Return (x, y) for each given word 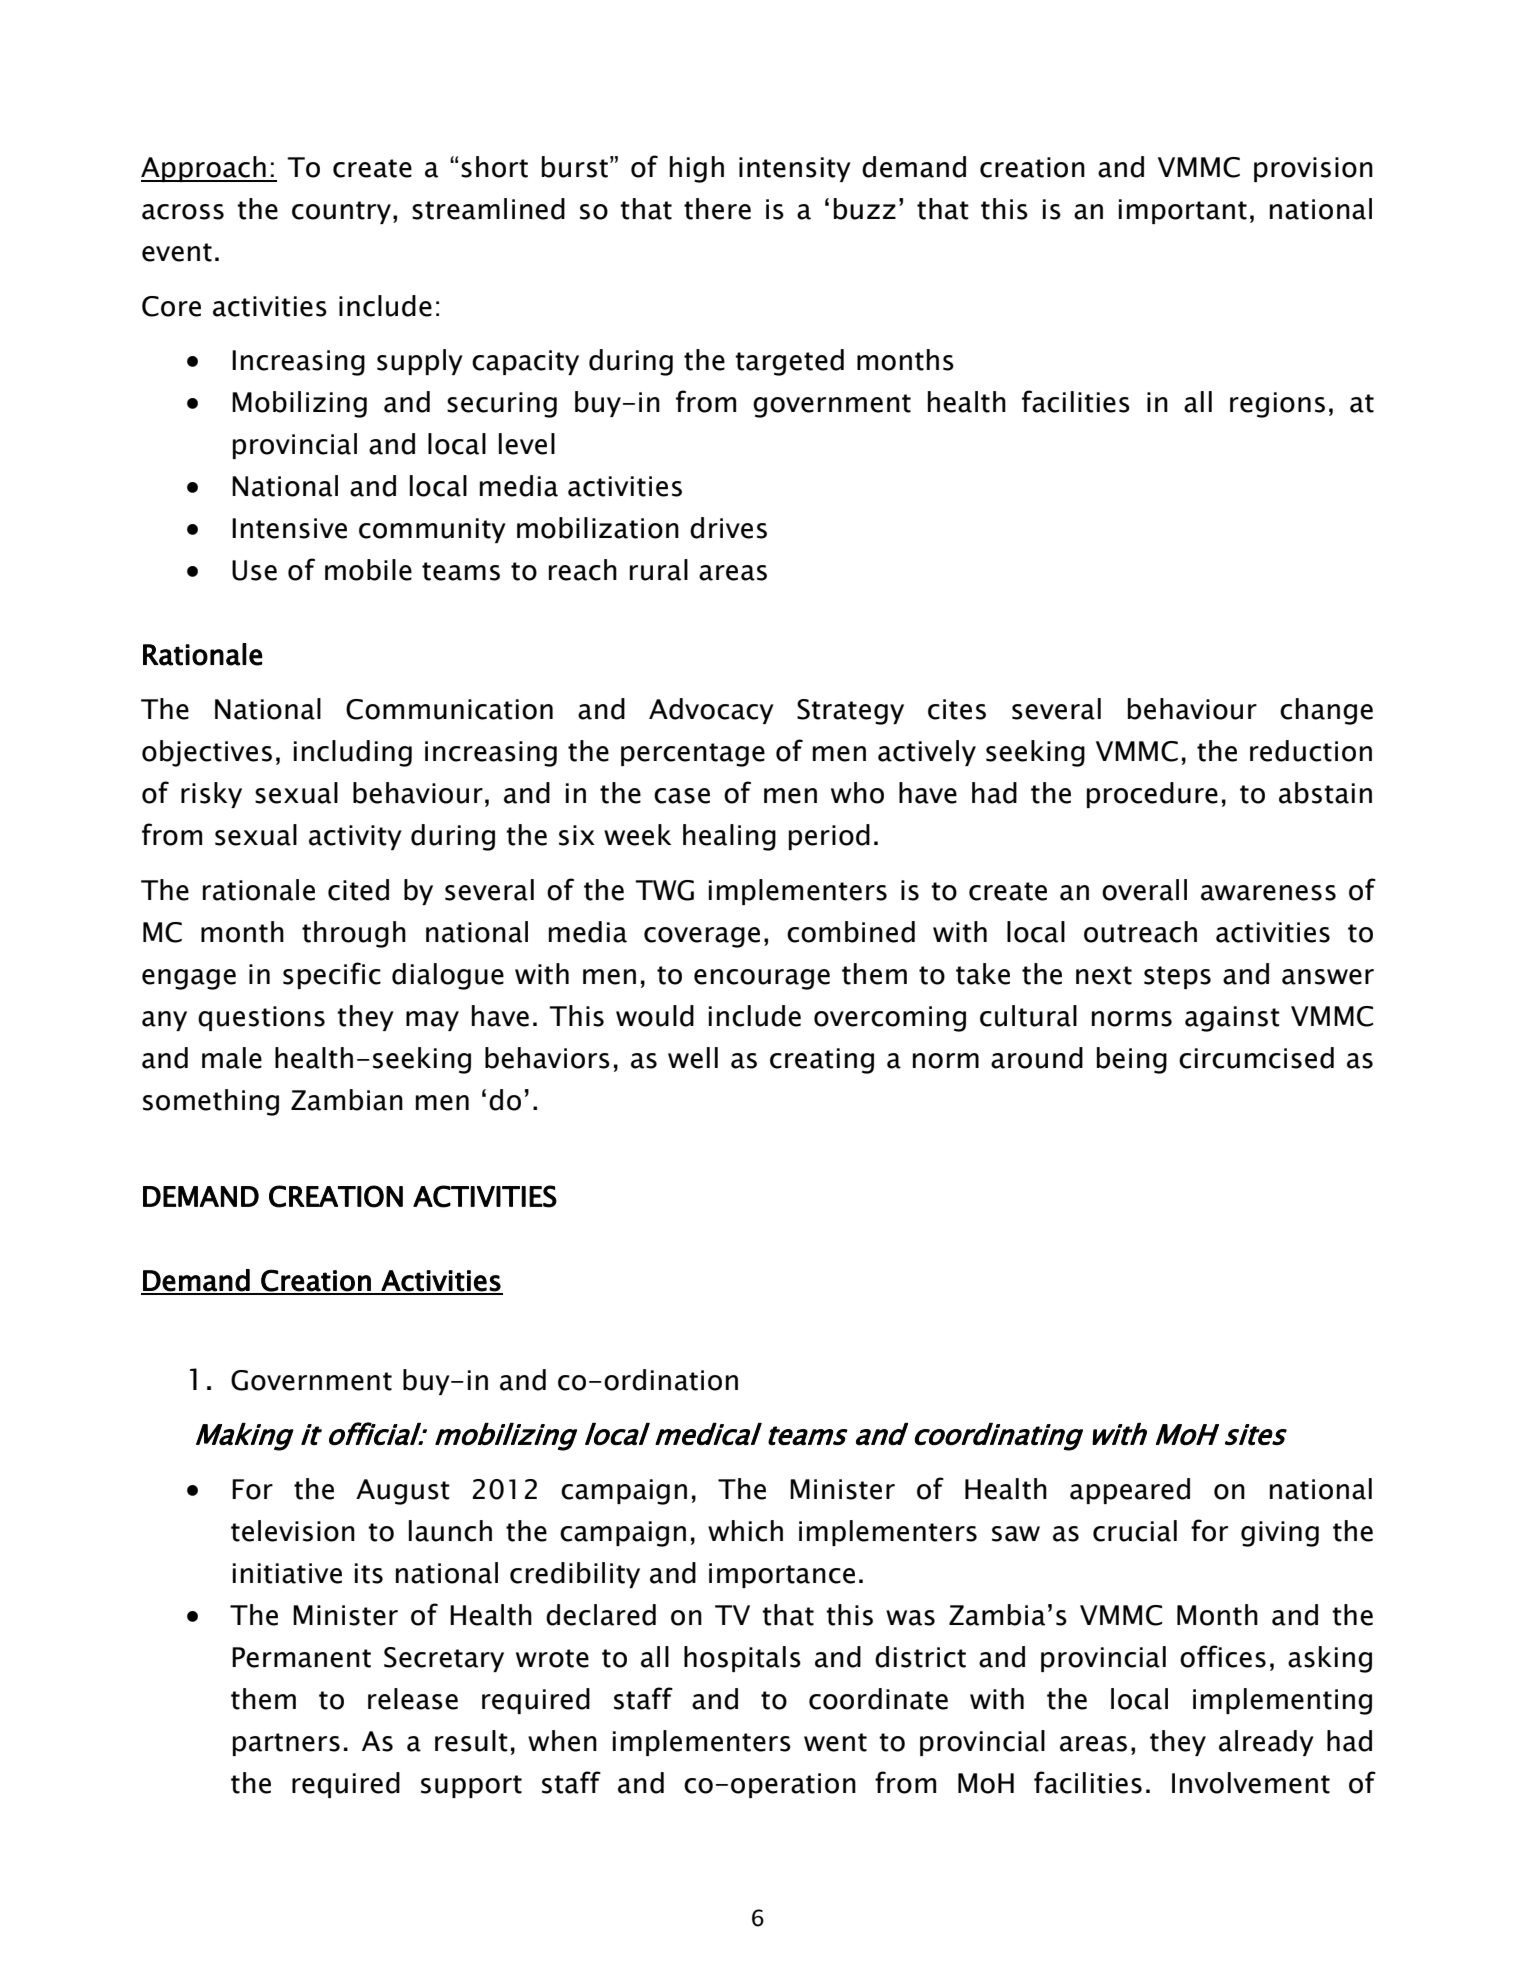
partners (286, 1744)
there (717, 209)
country (341, 212)
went (835, 1742)
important (1183, 211)
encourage (762, 979)
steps (1177, 977)
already (1266, 1743)
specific (332, 975)
